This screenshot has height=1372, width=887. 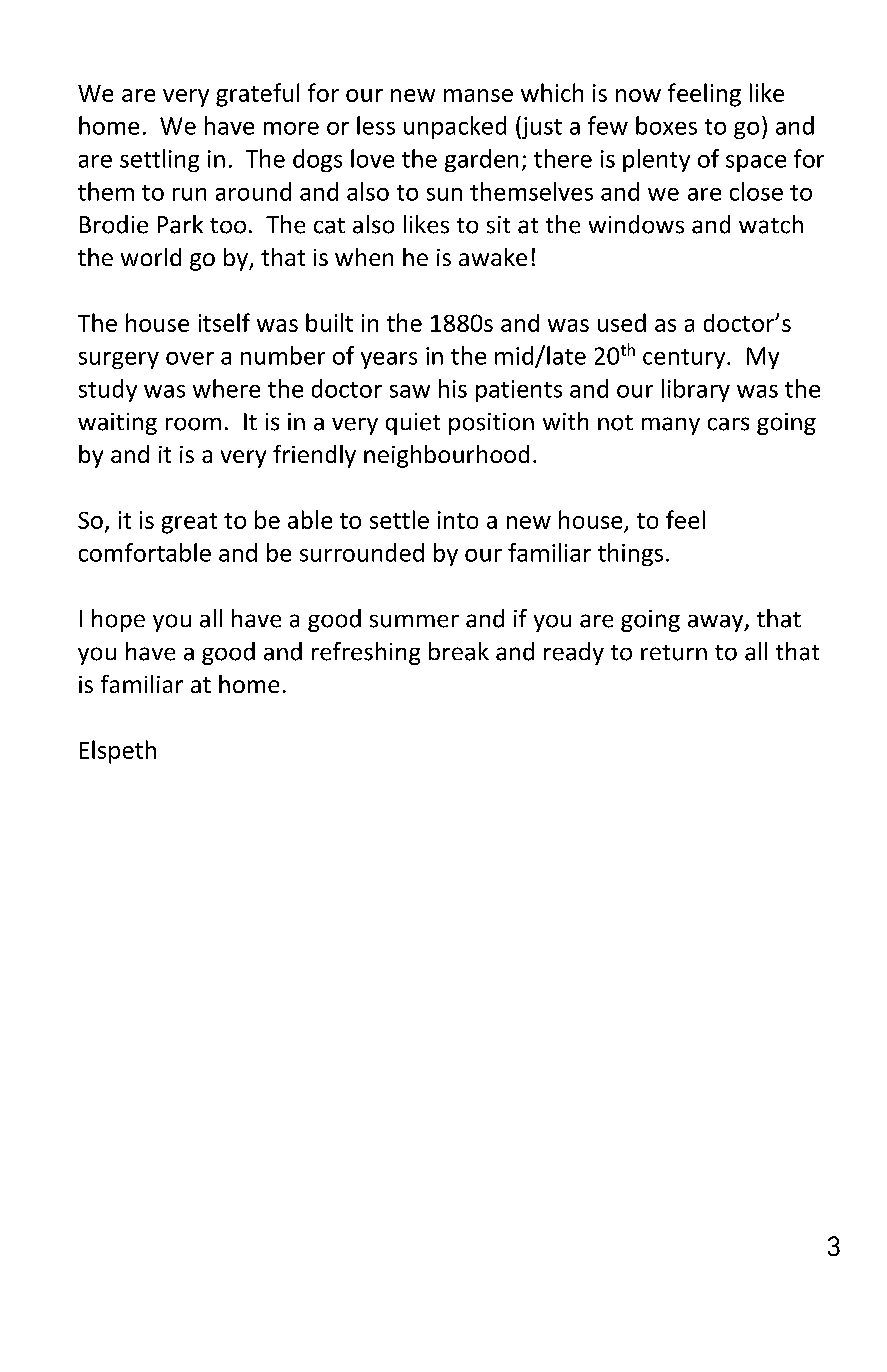 What do you see at coordinates (257, 95) in the screenshot?
I see `grateful` at bounding box center [257, 95].
